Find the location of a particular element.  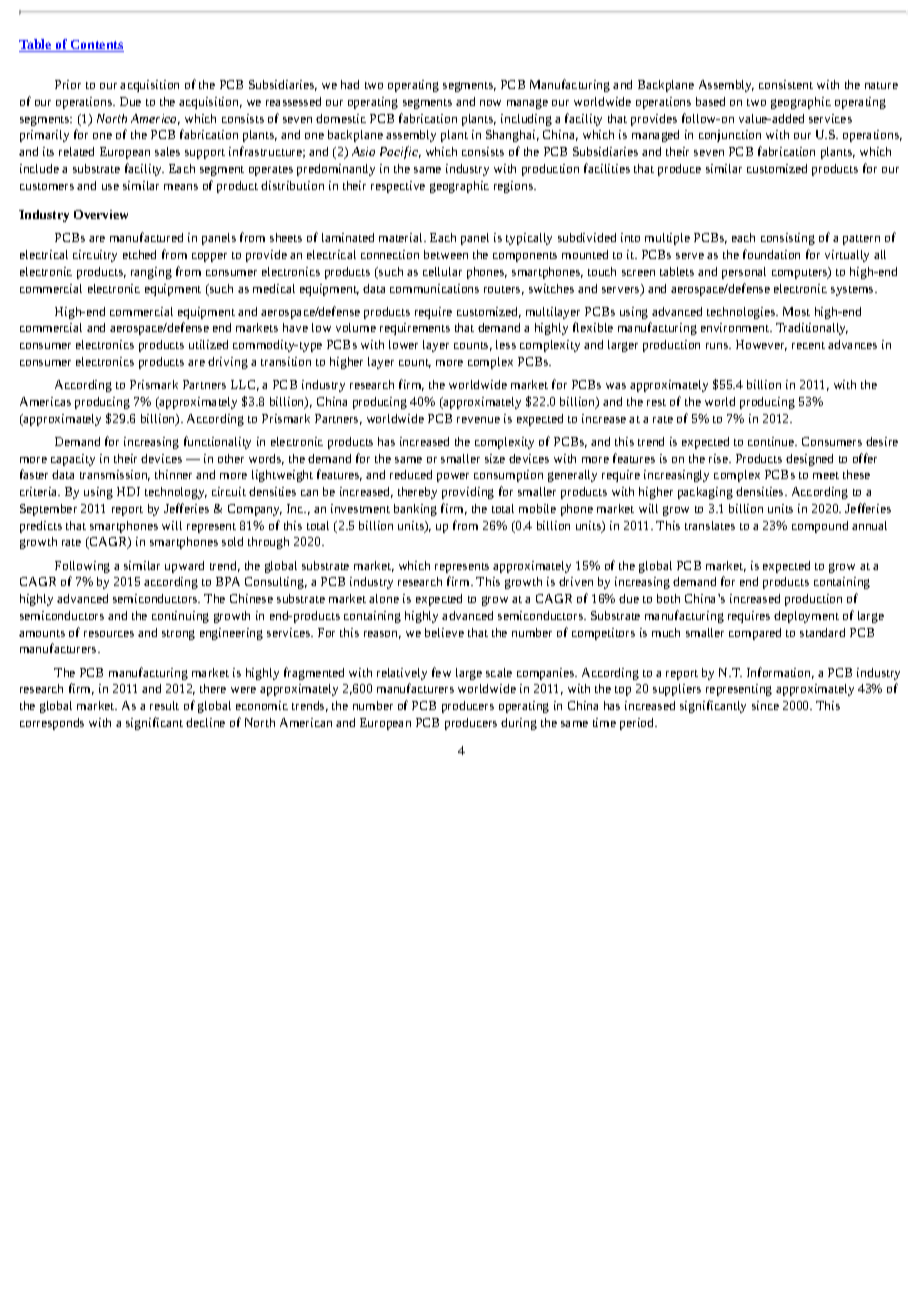

driving is located at coordinates (228, 363).
